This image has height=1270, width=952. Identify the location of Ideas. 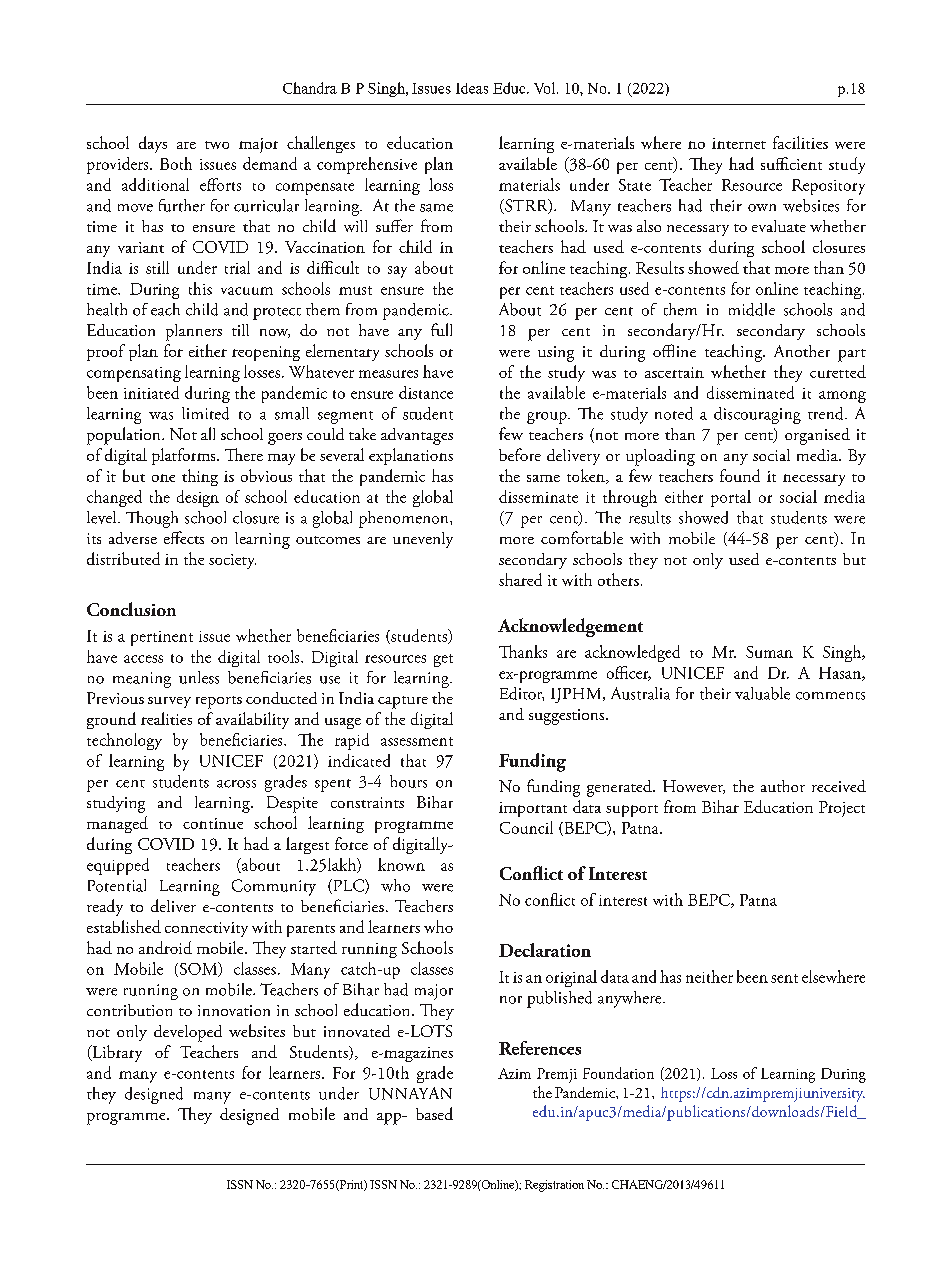
(472, 88).
